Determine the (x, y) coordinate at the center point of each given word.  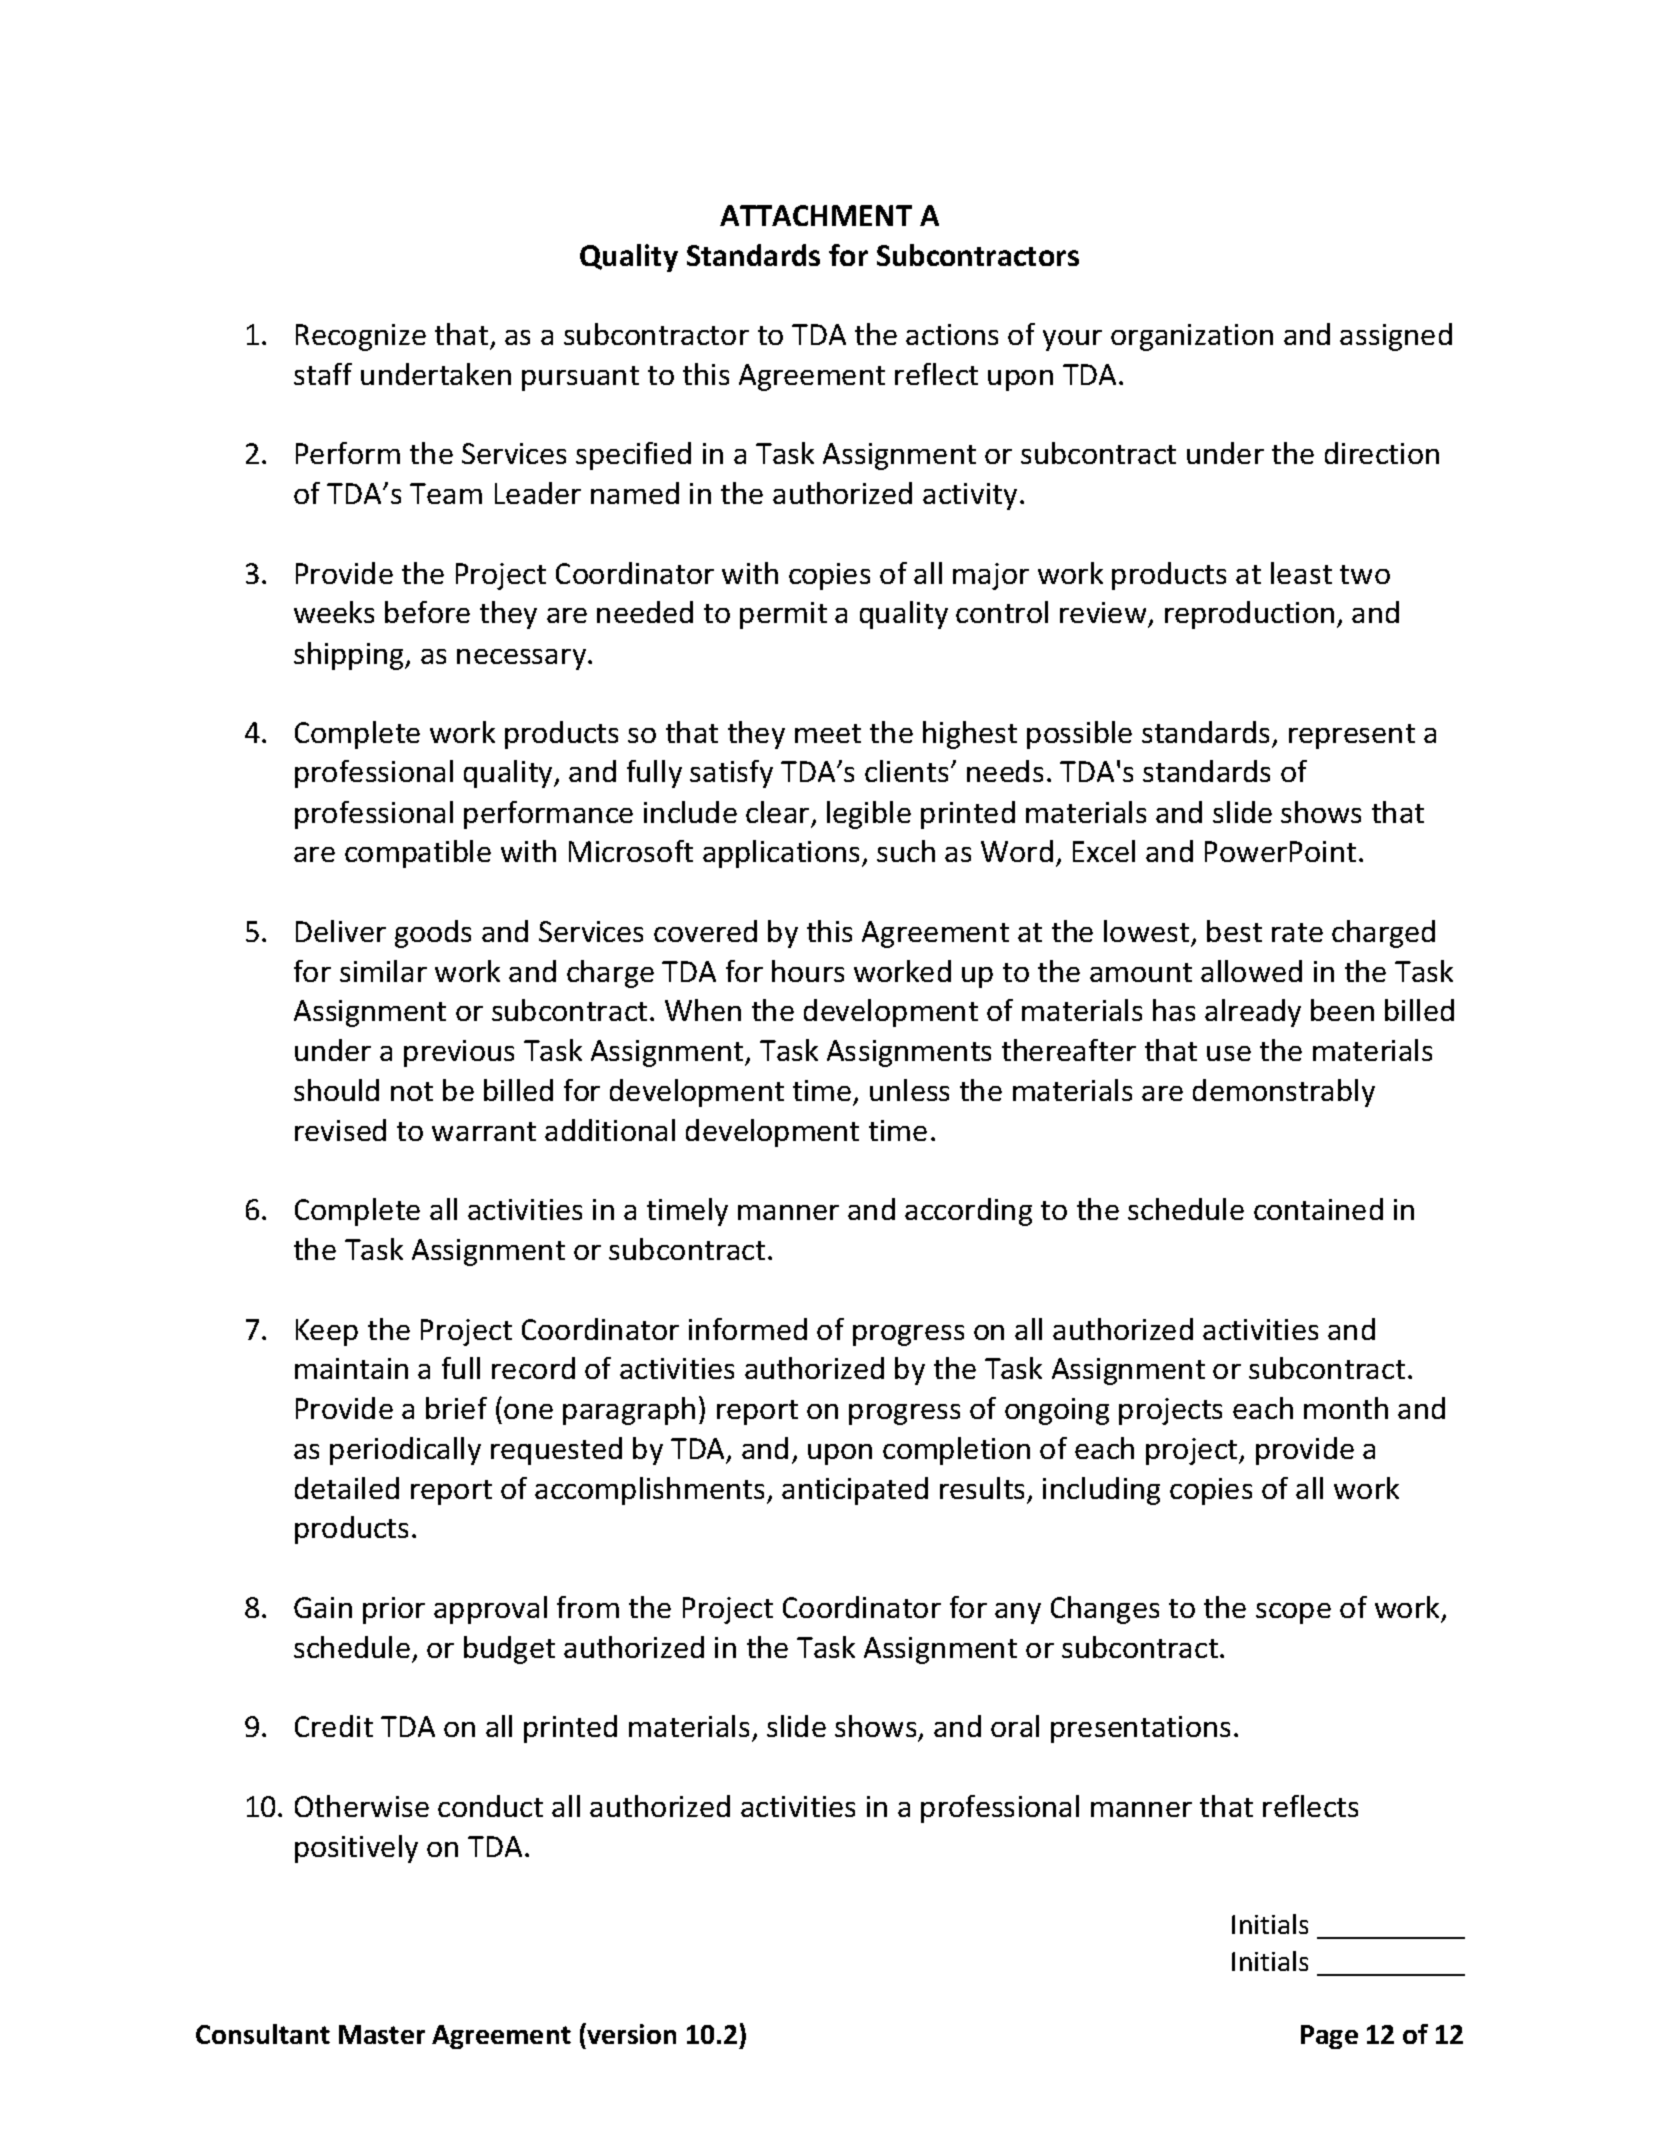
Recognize (361, 337)
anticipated (855, 1491)
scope (1293, 1613)
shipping (350, 656)
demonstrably (1284, 1093)
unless (909, 1090)
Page (1329, 2037)
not (412, 1091)
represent (1352, 736)
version (630, 2033)
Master (382, 2034)
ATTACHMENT (816, 215)
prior (394, 1610)
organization (1192, 337)
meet (828, 733)
